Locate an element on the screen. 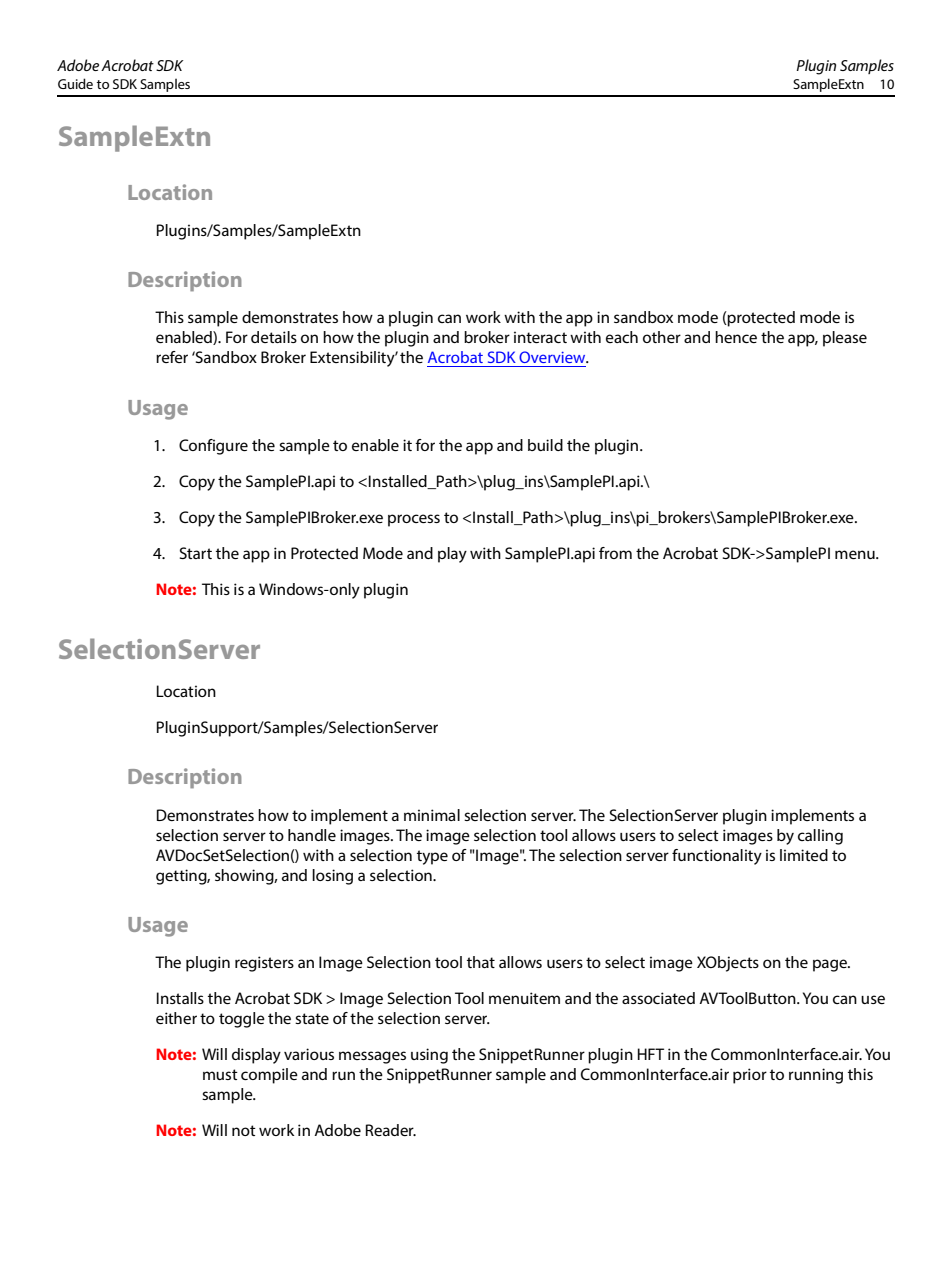  hence is located at coordinates (736, 337).
